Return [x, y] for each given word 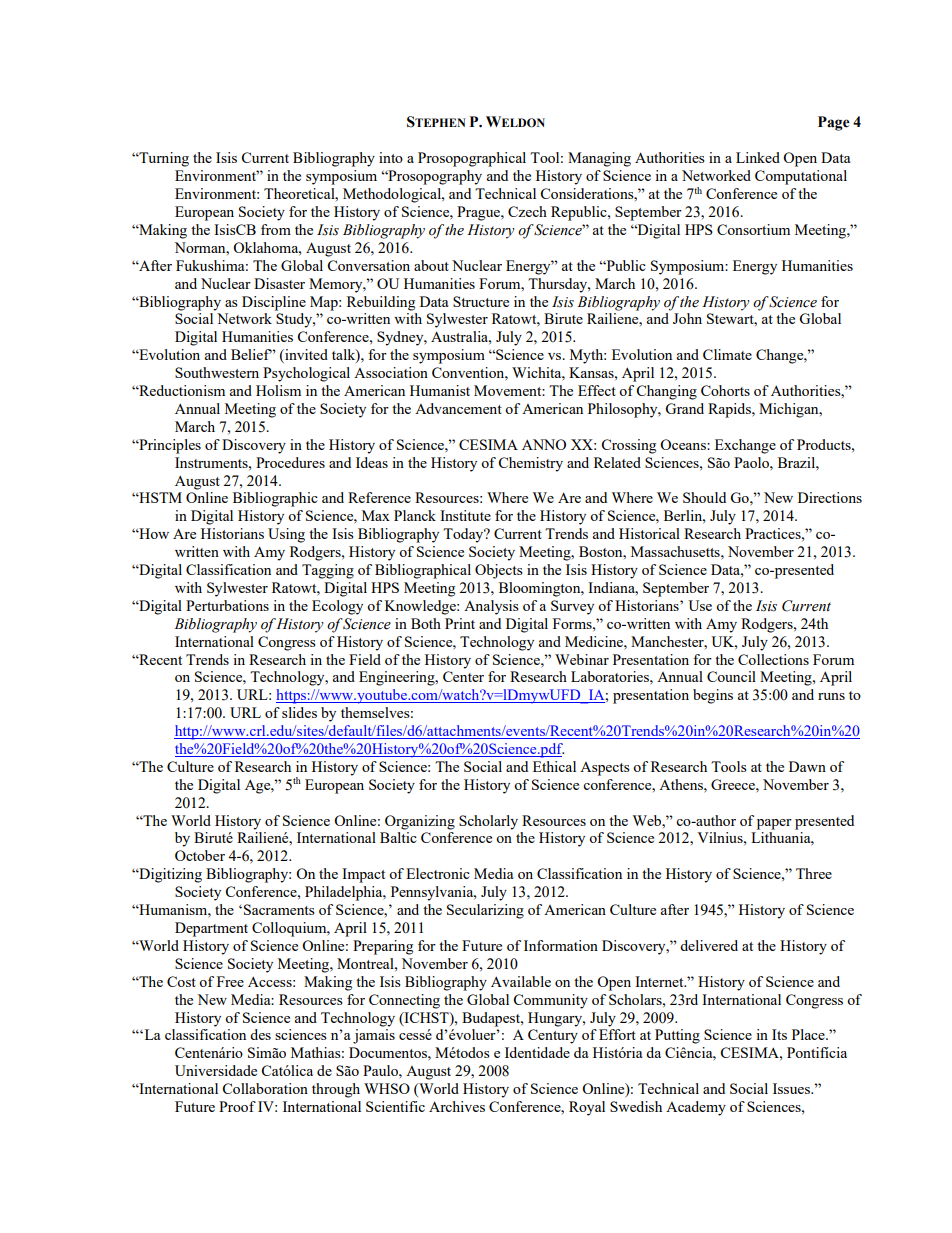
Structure [481, 301]
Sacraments [279, 909]
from [276, 229]
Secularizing [485, 911]
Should [704, 497]
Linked [758, 157]
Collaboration [265, 1088]
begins [713, 696]
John [687, 318]
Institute [465, 515]
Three [814, 873]
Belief [252, 354]
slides [299, 712]
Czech [527, 211]
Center [463, 676]
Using [286, 535]
